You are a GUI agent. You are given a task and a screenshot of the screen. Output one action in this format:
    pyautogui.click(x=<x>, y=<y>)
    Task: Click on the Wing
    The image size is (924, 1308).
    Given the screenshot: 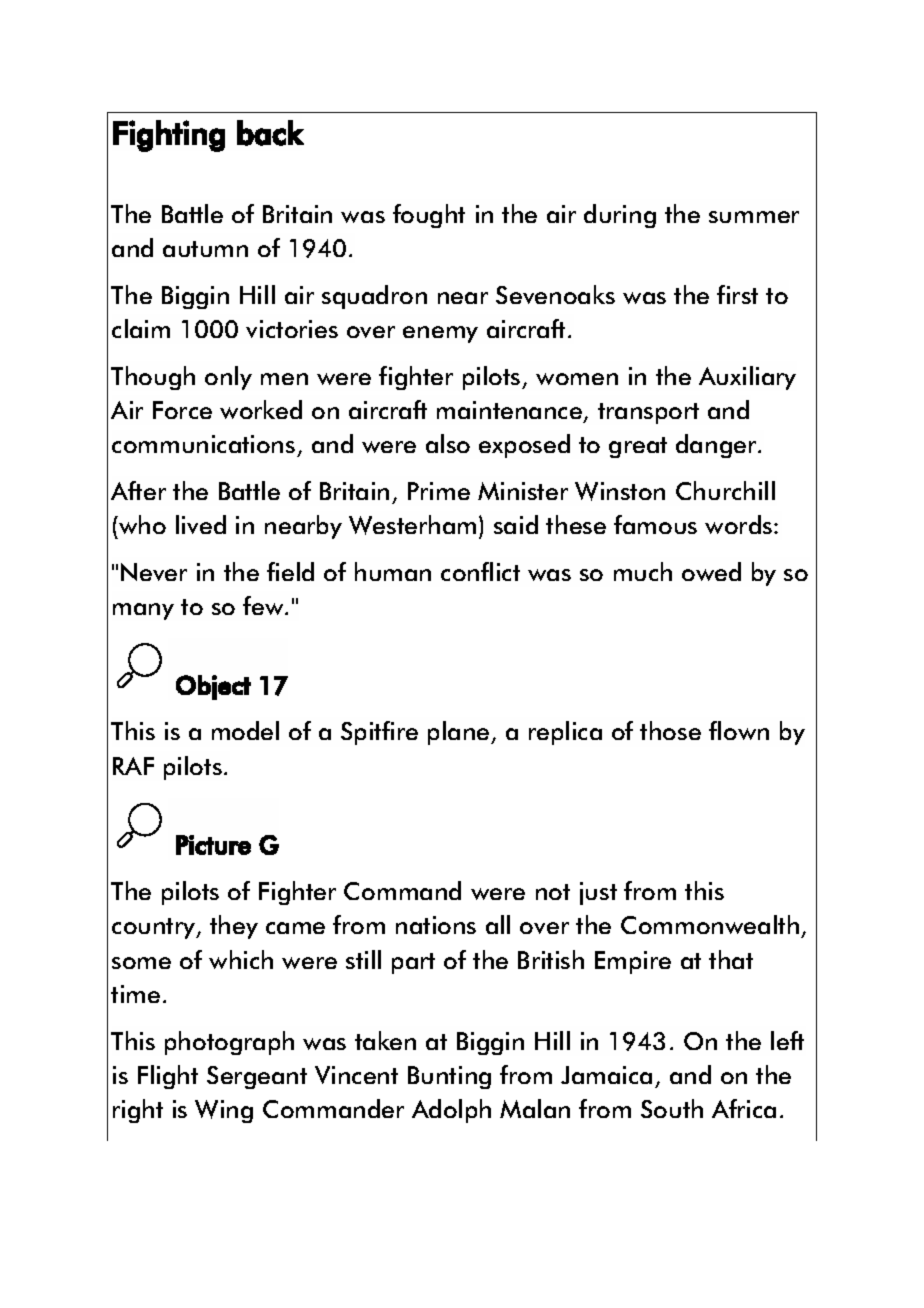 What is the action you would take?
    pyautogui.click(x=224, y=1111)
